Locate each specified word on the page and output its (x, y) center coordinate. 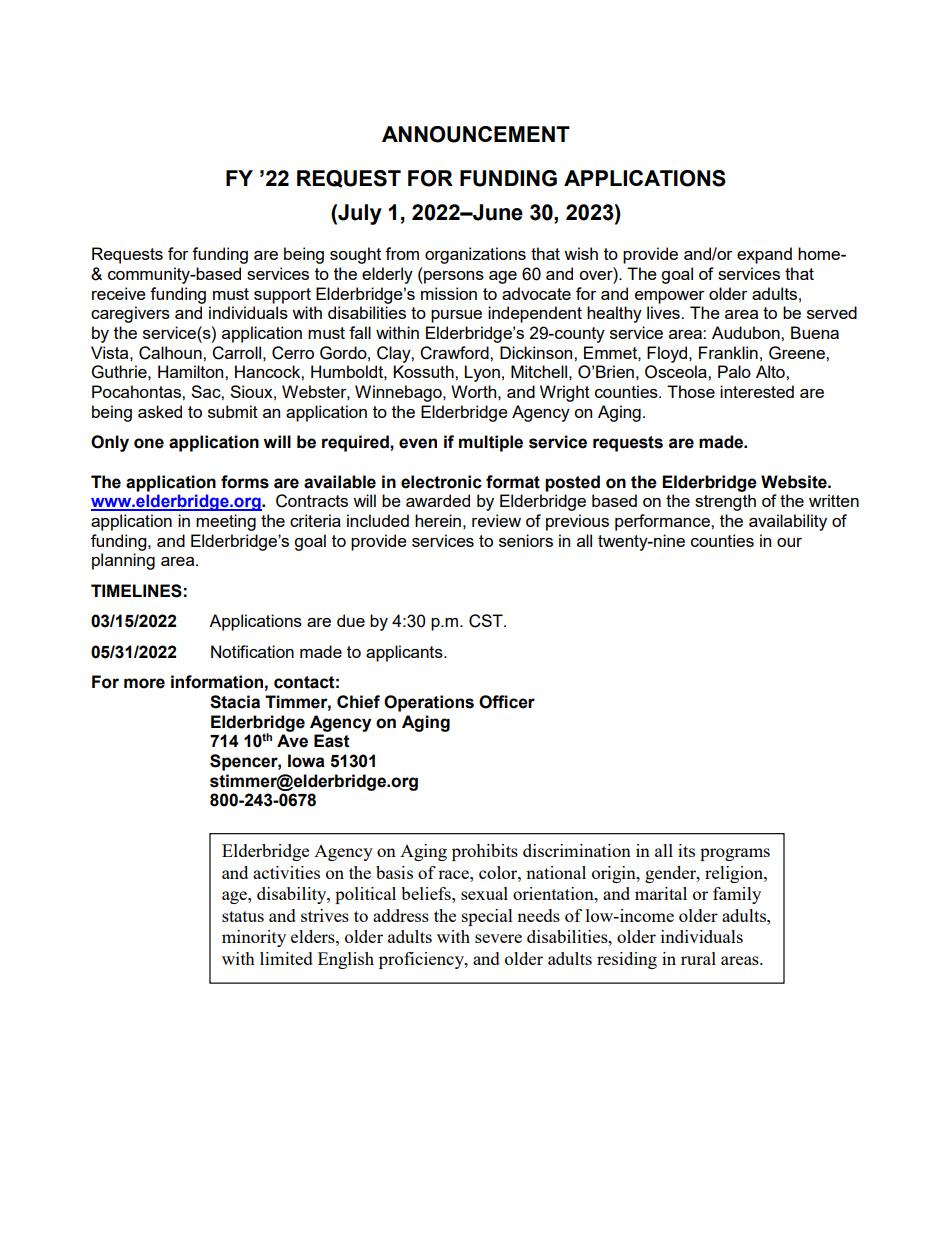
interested (757, 391)
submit (233, 411)
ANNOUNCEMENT (476, 134)
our (789, 542)
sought (355, 255)
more (144, 683)
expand (764, 255)
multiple (491, 443)
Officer (507, 702)
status (243, 916)
